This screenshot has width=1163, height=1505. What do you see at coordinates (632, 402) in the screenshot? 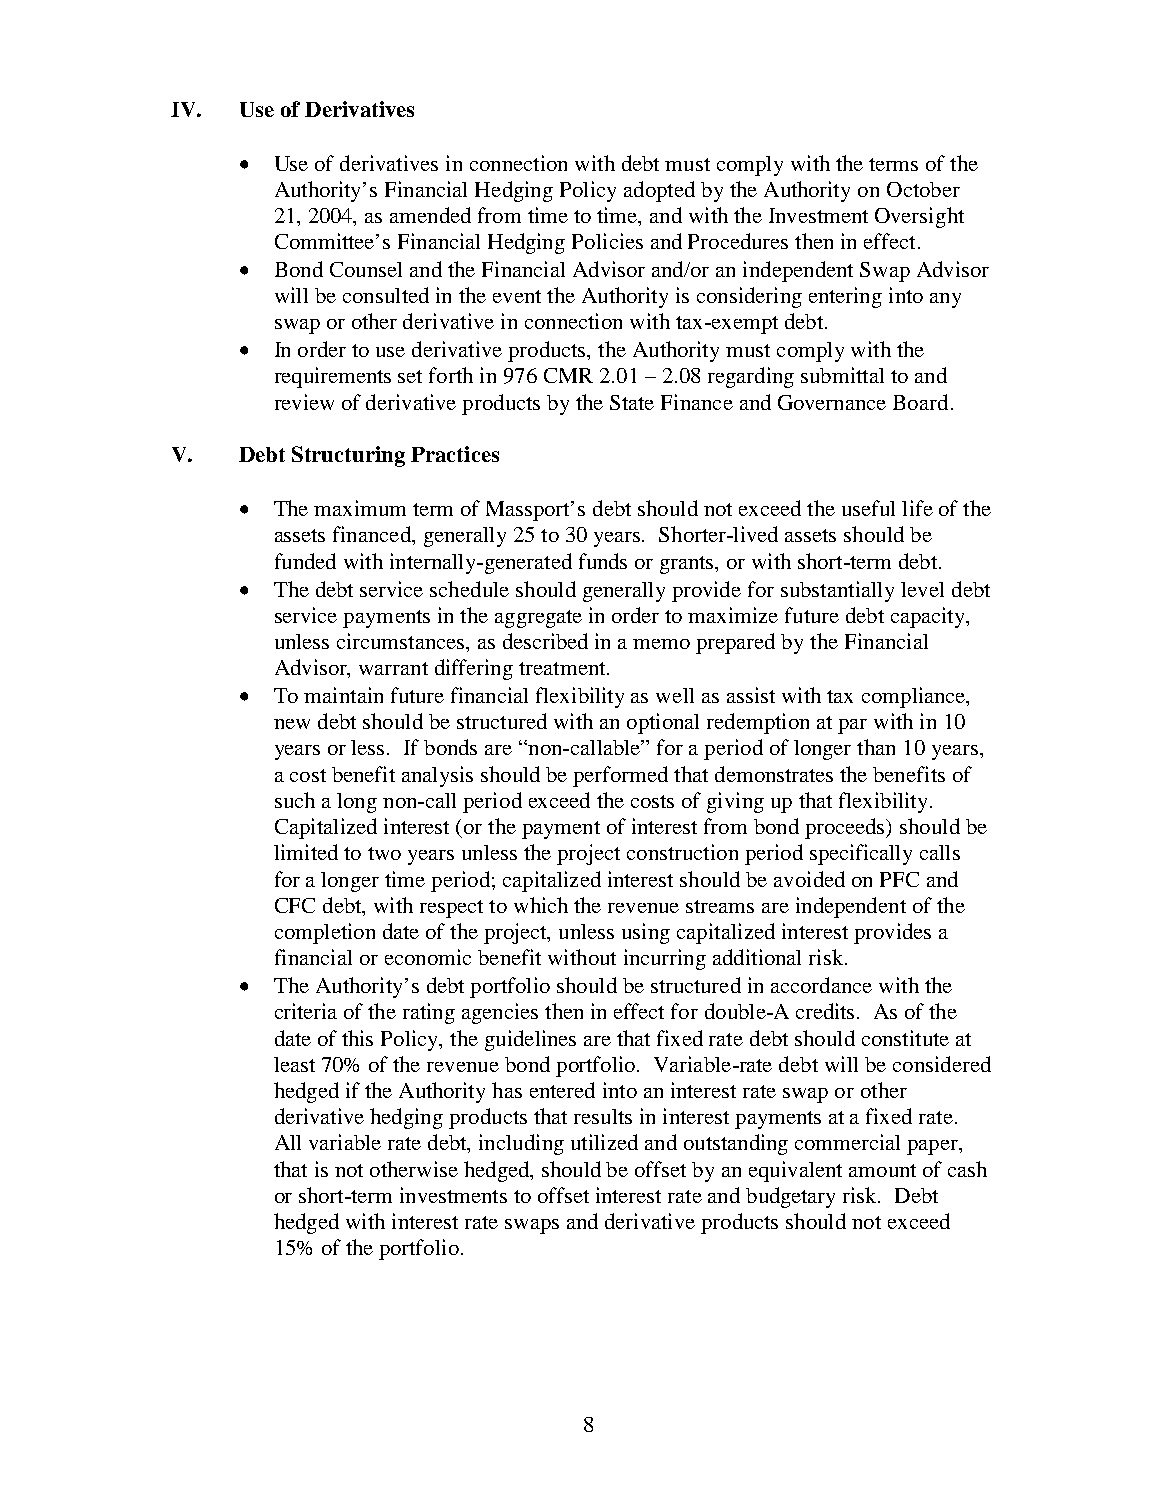
I see `State` at bounding box center [632, 402].
